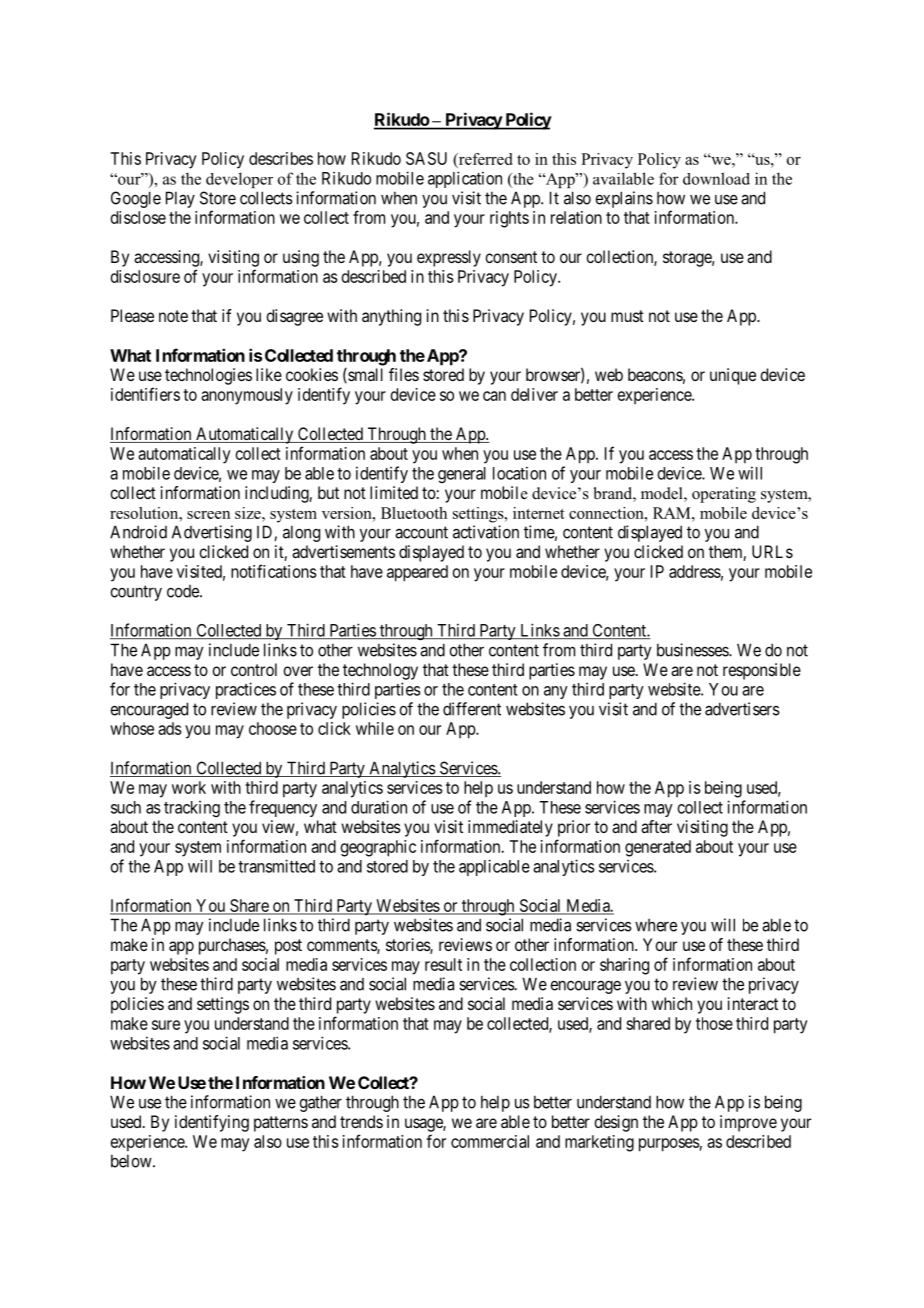 The width and height of the page is (924, 1308). What do you see at coordinates (239, 180) in the page?
I see `developer` at bounding box center [239, 180].
